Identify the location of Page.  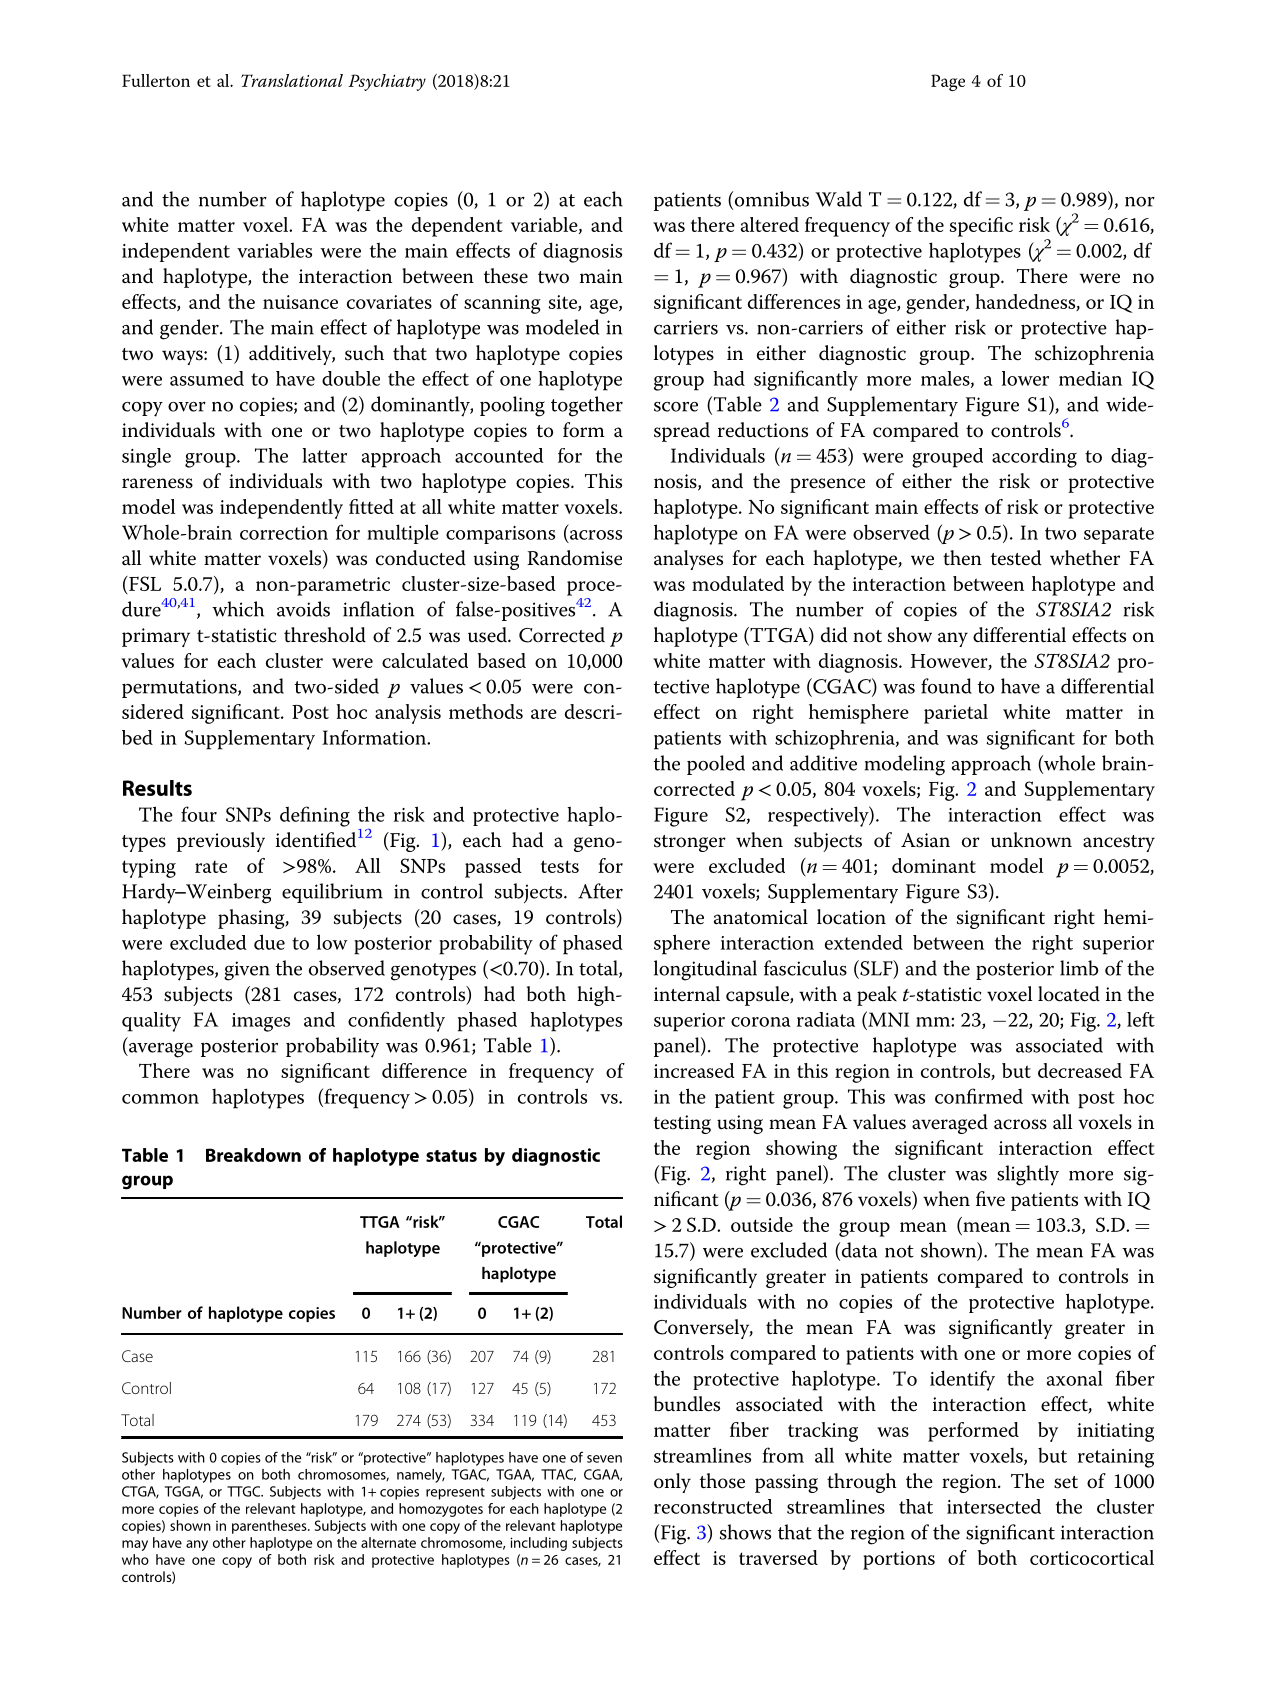
(948, 82).
